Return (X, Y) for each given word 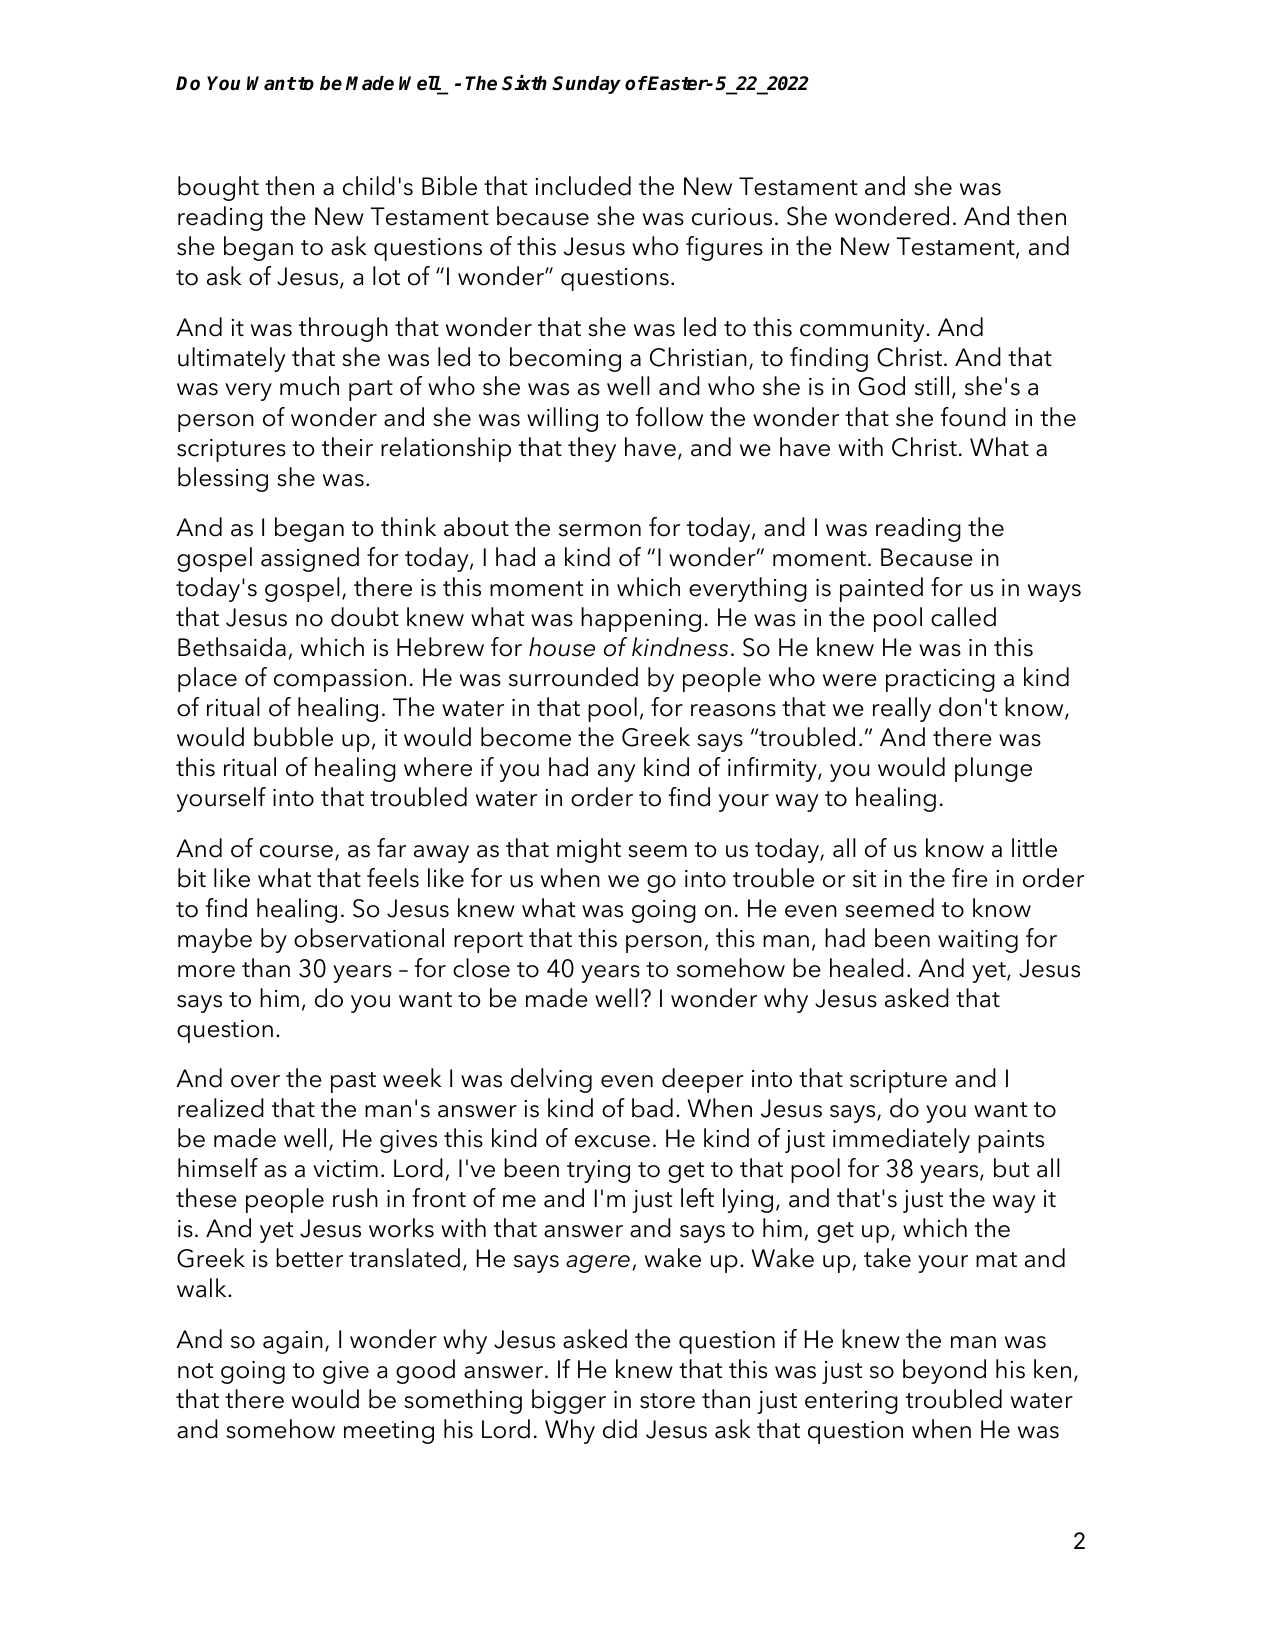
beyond (944, 1371)
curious (732, 217)
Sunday (586, 85)
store (667, 1401)
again (293, 1342)
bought (218, 188)
